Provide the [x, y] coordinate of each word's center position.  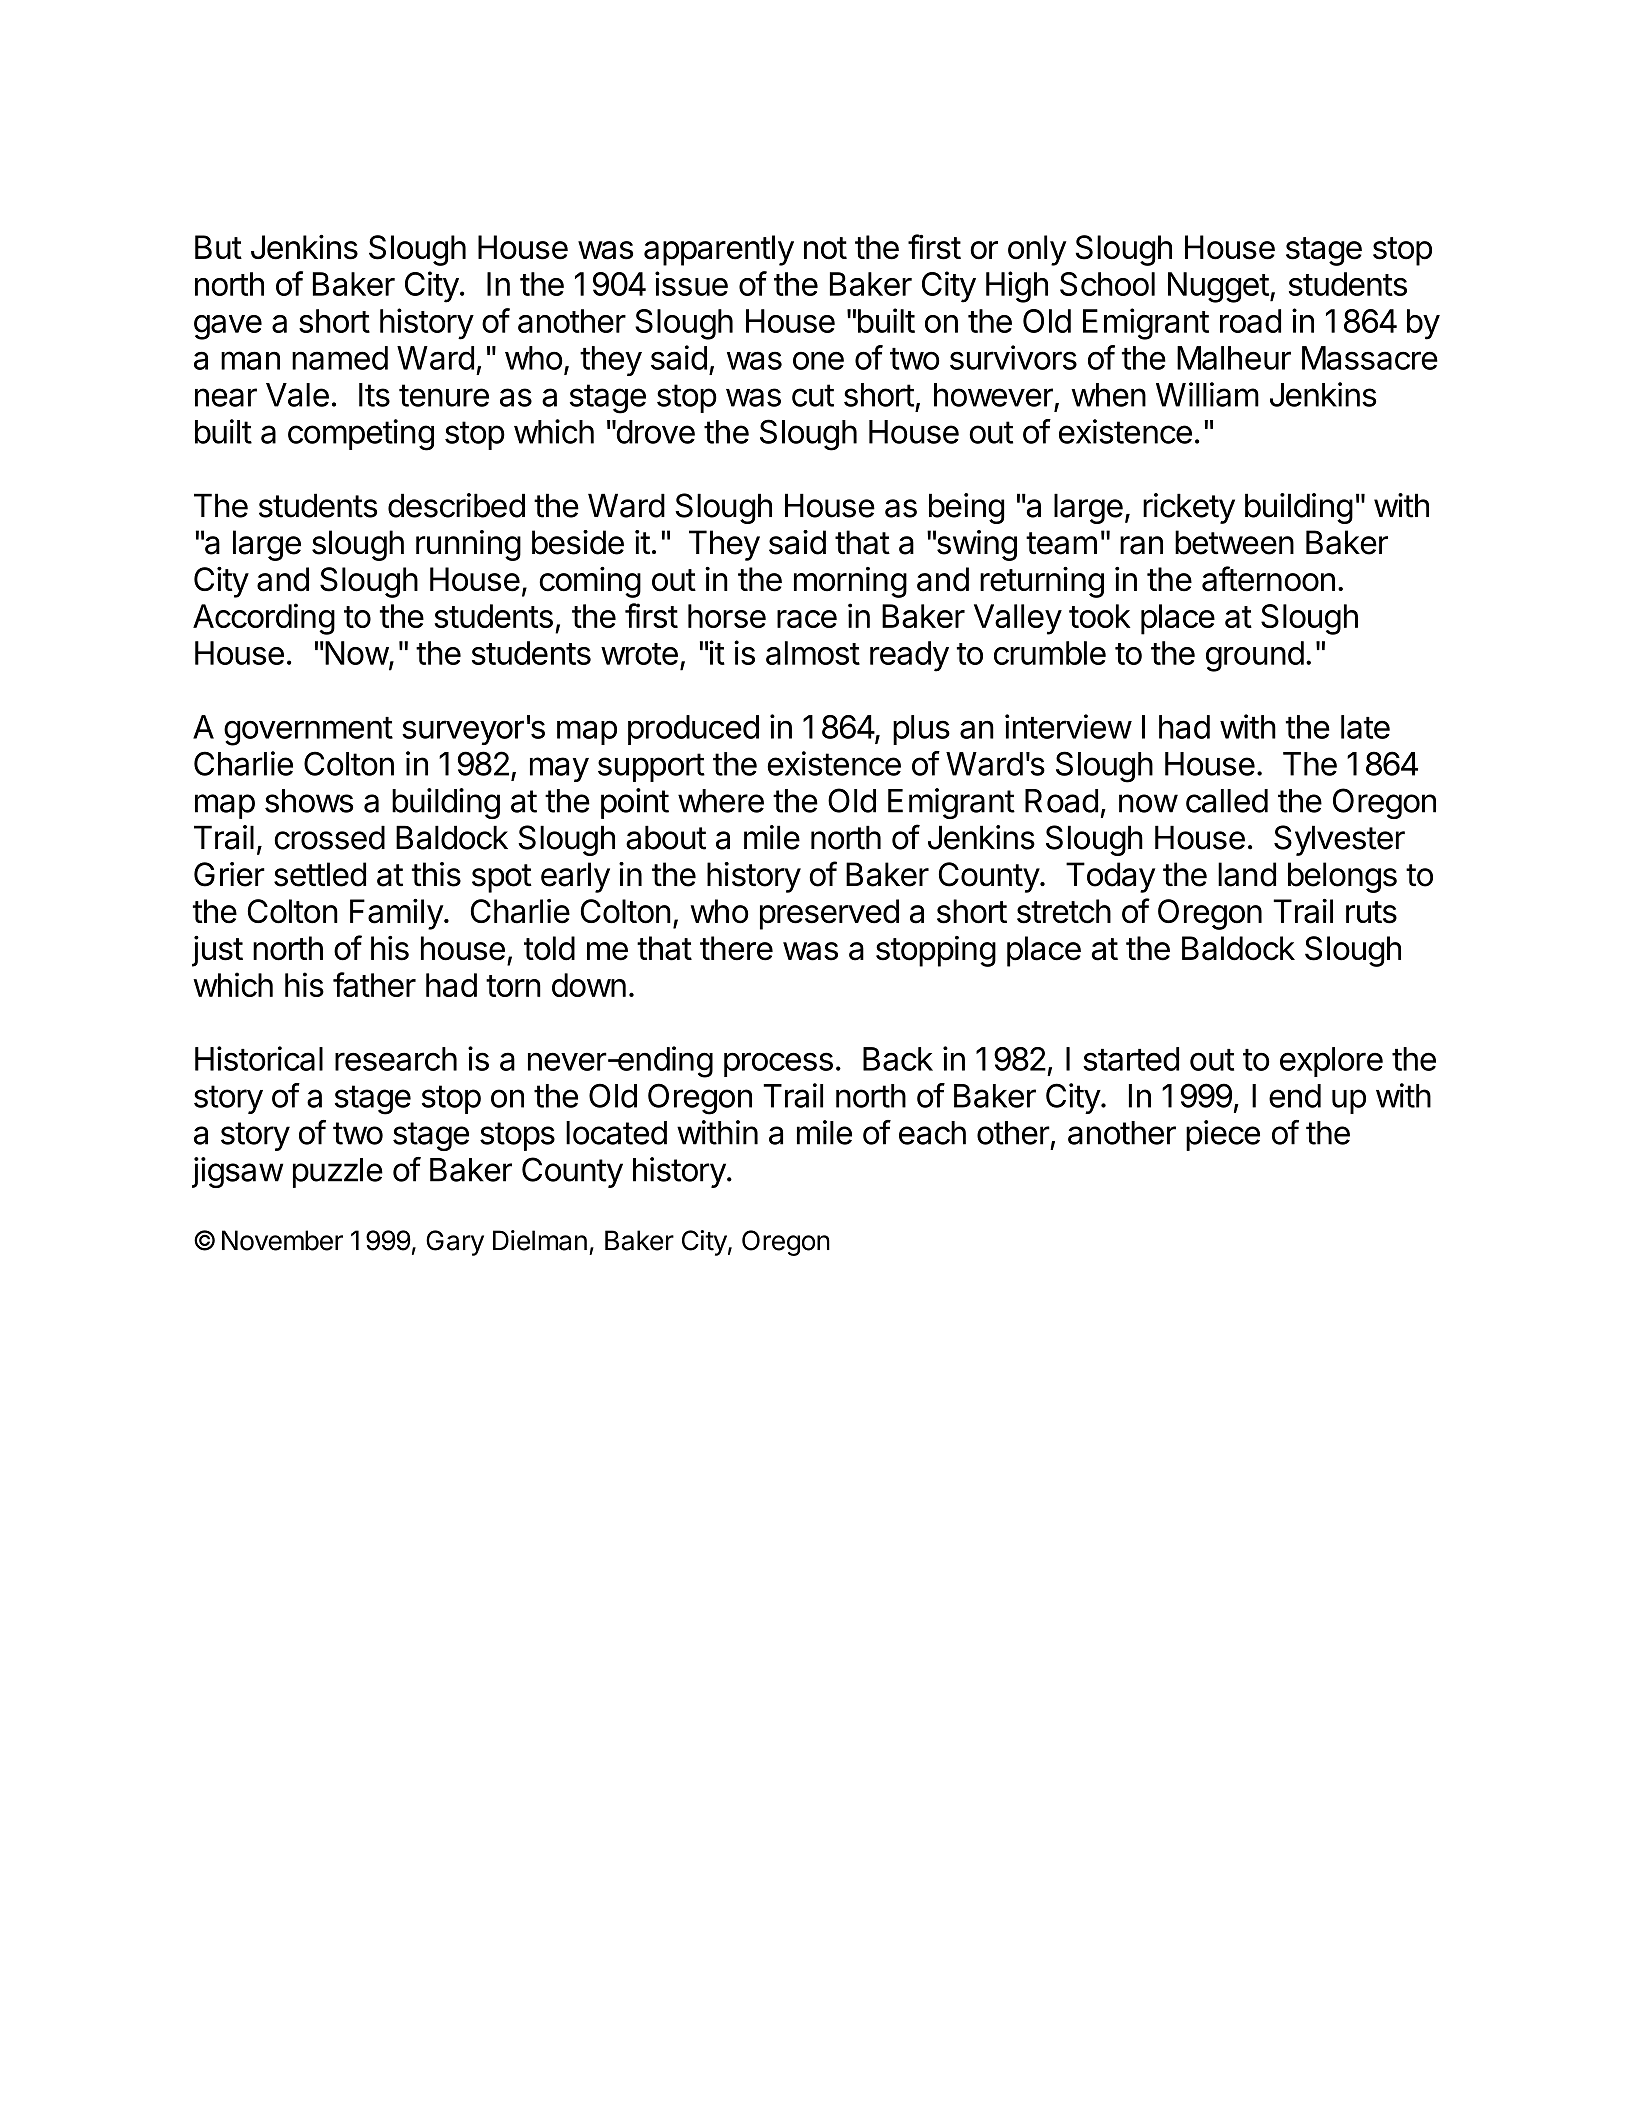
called [1227, 801]
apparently [719, 250]
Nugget [1218, 287]
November [282, 1240]
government [308, 731]
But [218, 247]
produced [693, 730]
